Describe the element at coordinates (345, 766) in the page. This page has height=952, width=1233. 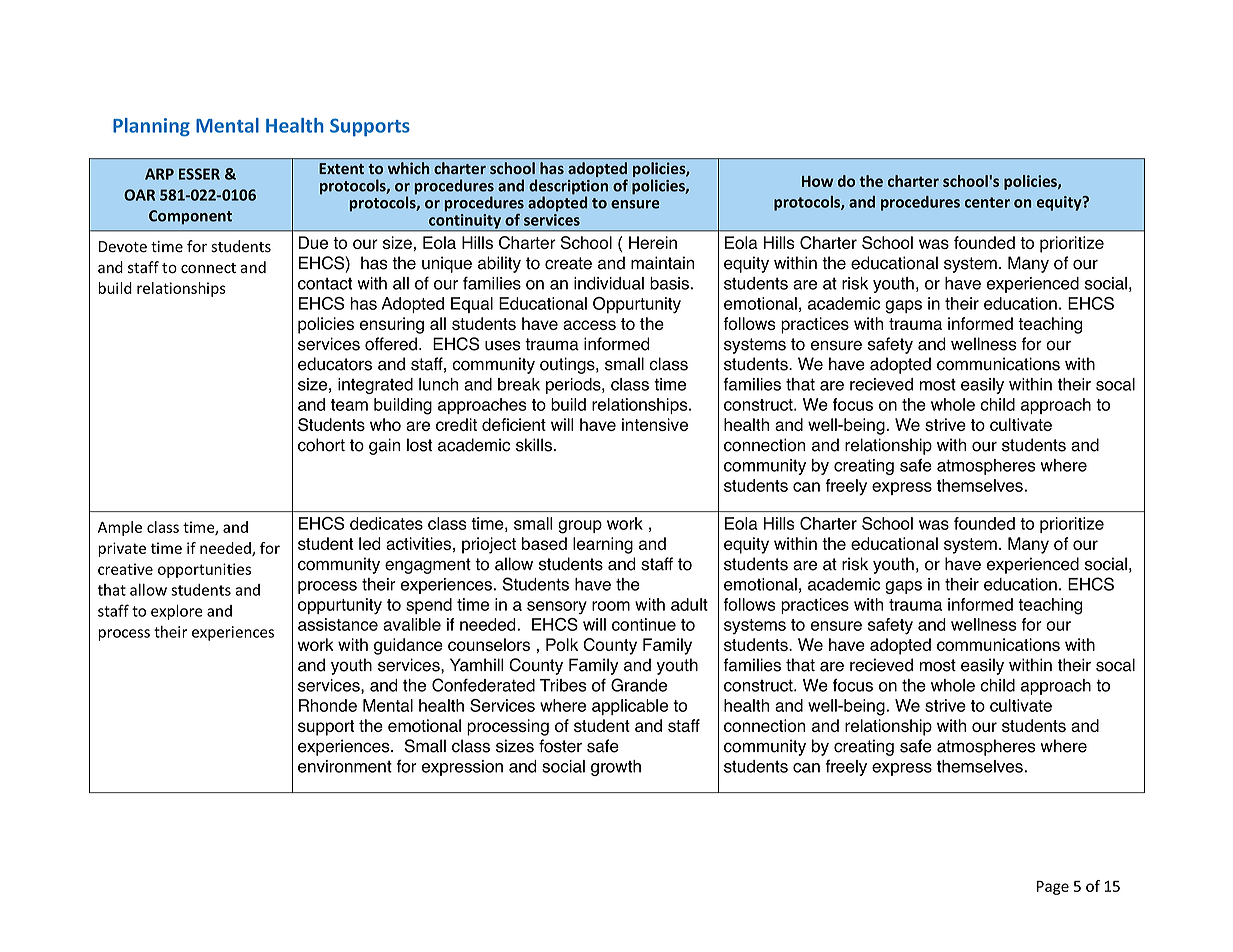
I see `environment` at that location.
